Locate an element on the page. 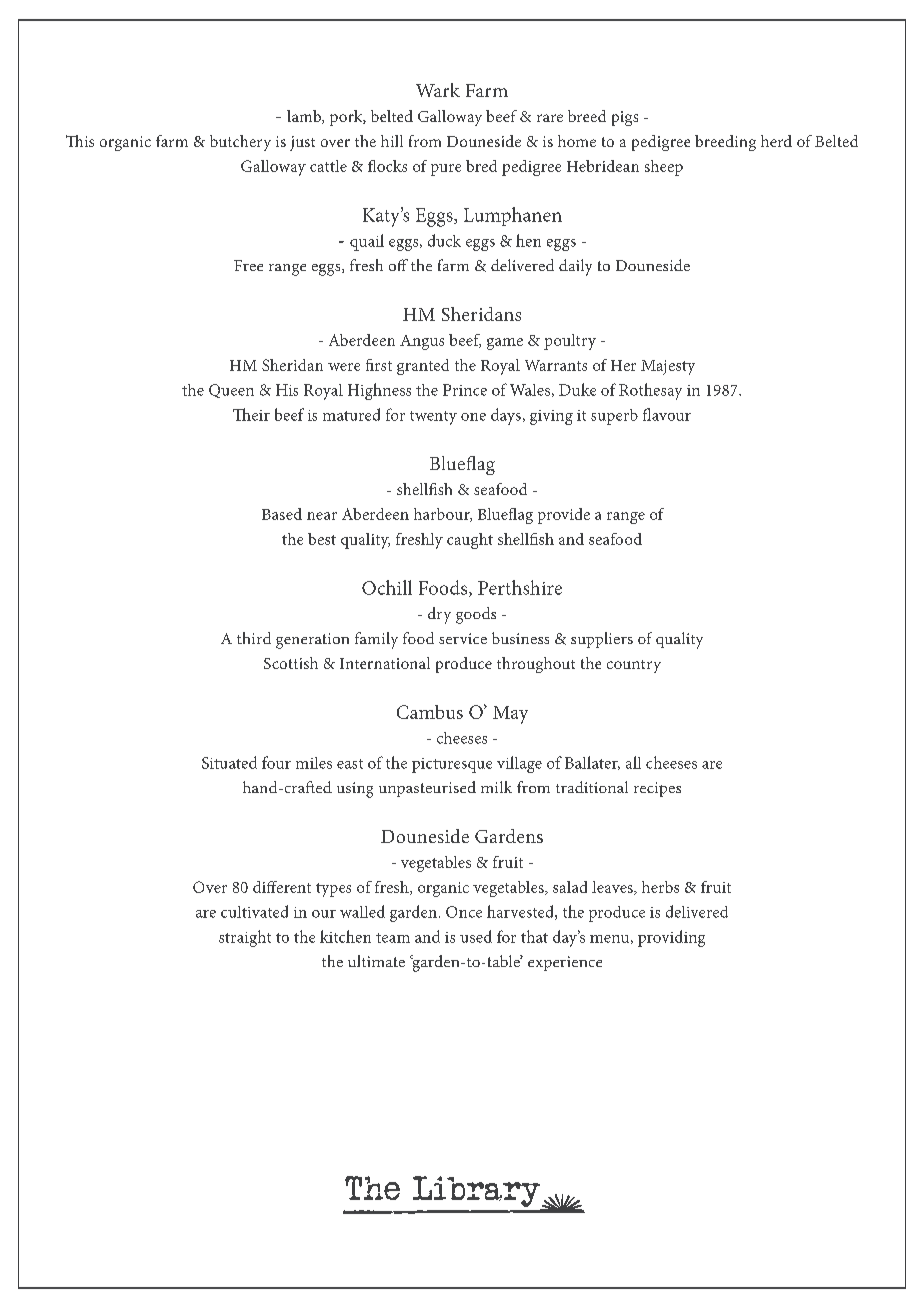 This document has height=1308, width=924. dry is located at coordinates (439, 615).
